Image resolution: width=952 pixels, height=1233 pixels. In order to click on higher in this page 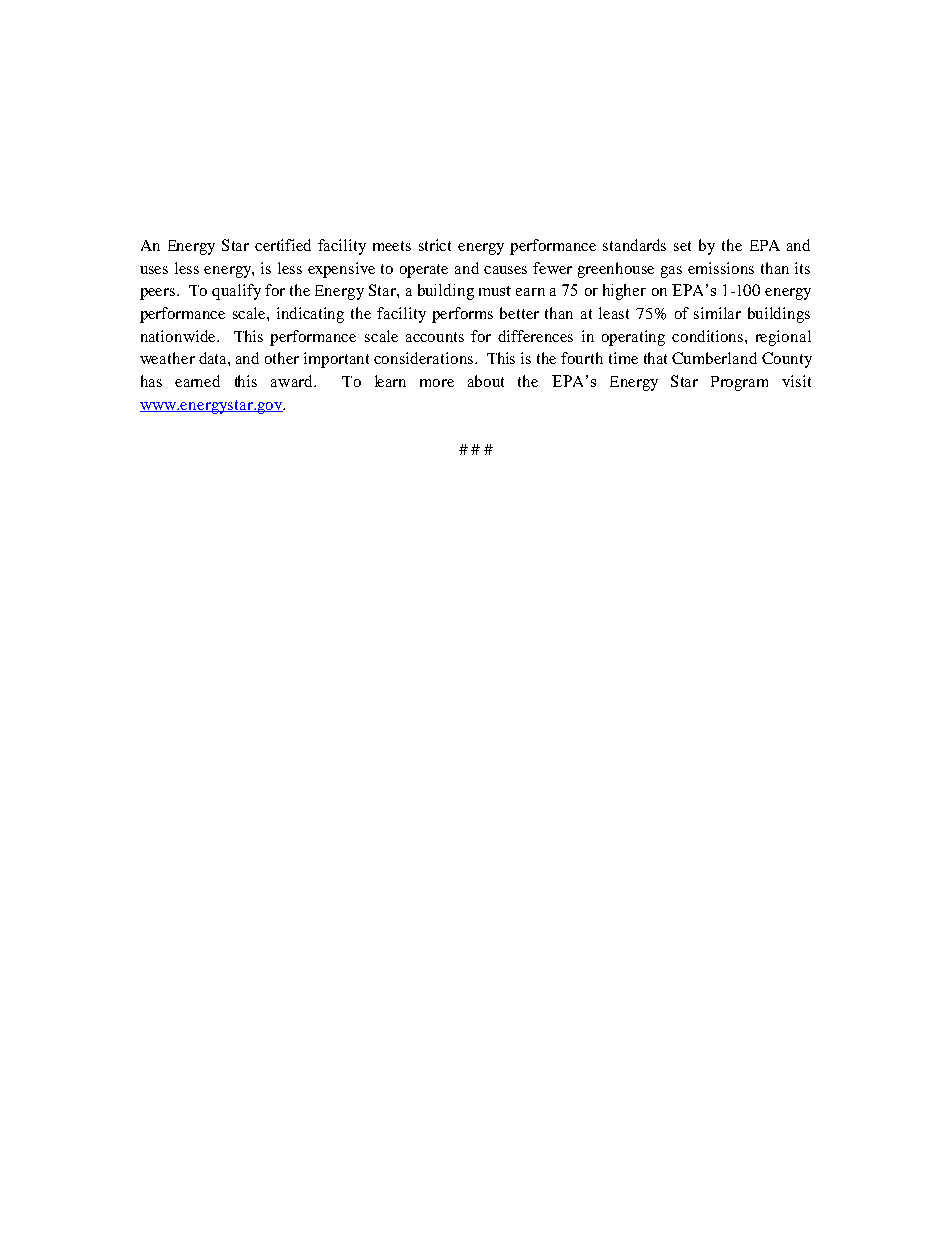, I will do `click(624, 292)`.
